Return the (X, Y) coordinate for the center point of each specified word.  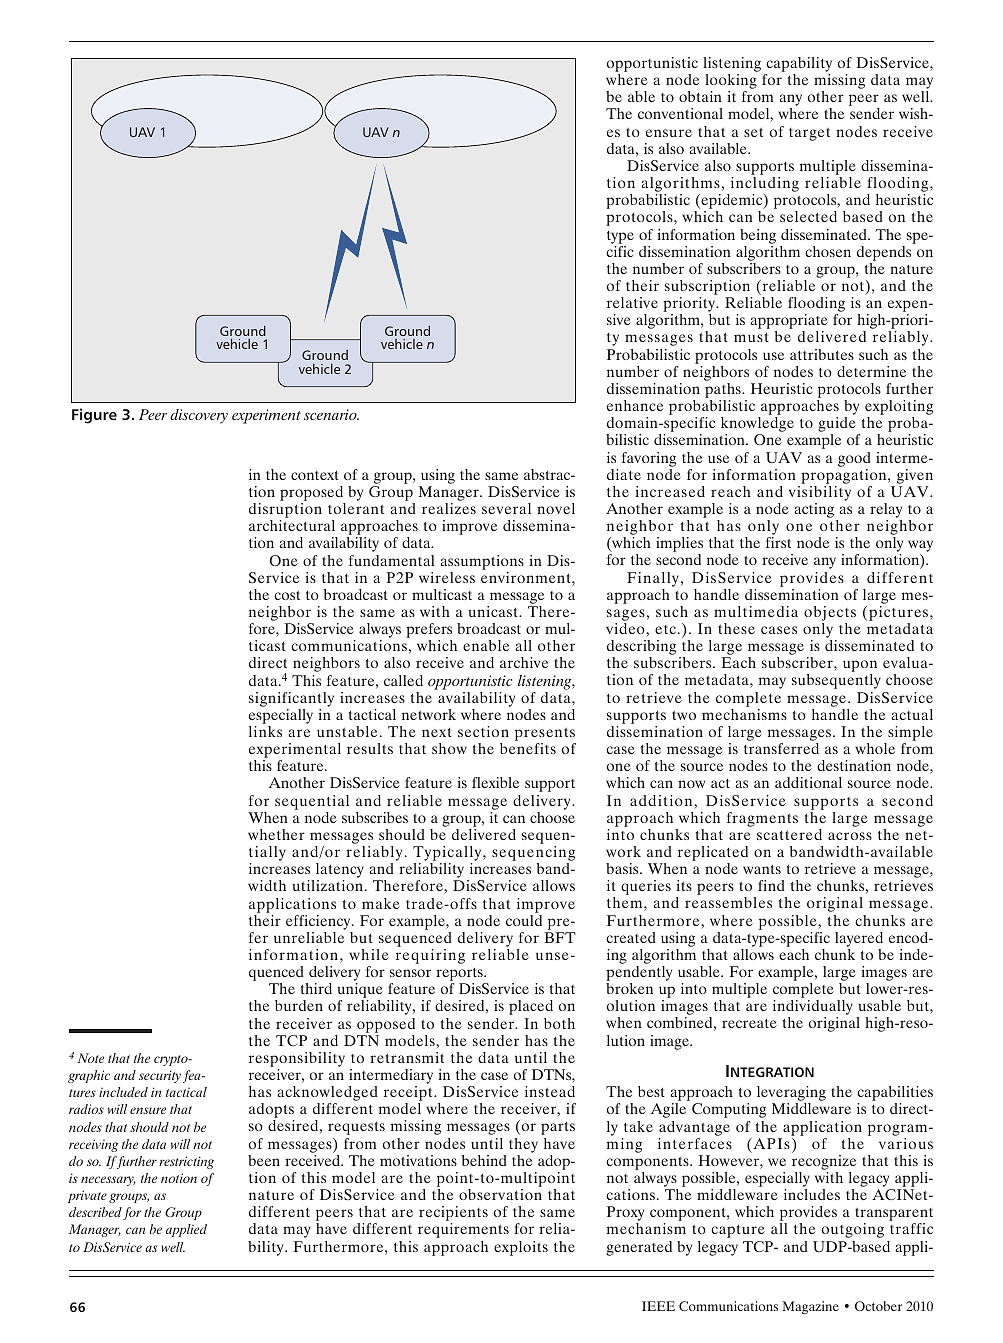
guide (838, 426)
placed (531, 1007)
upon (860, 667)
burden (299, 1005)
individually (813, 1009)
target (809, 134)
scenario (331, 414)
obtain (700, 96)
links (265, 731)
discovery (199, 416)
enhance (635, 405)
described (95, 1212)
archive (524, 662)
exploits (521, 1248)
